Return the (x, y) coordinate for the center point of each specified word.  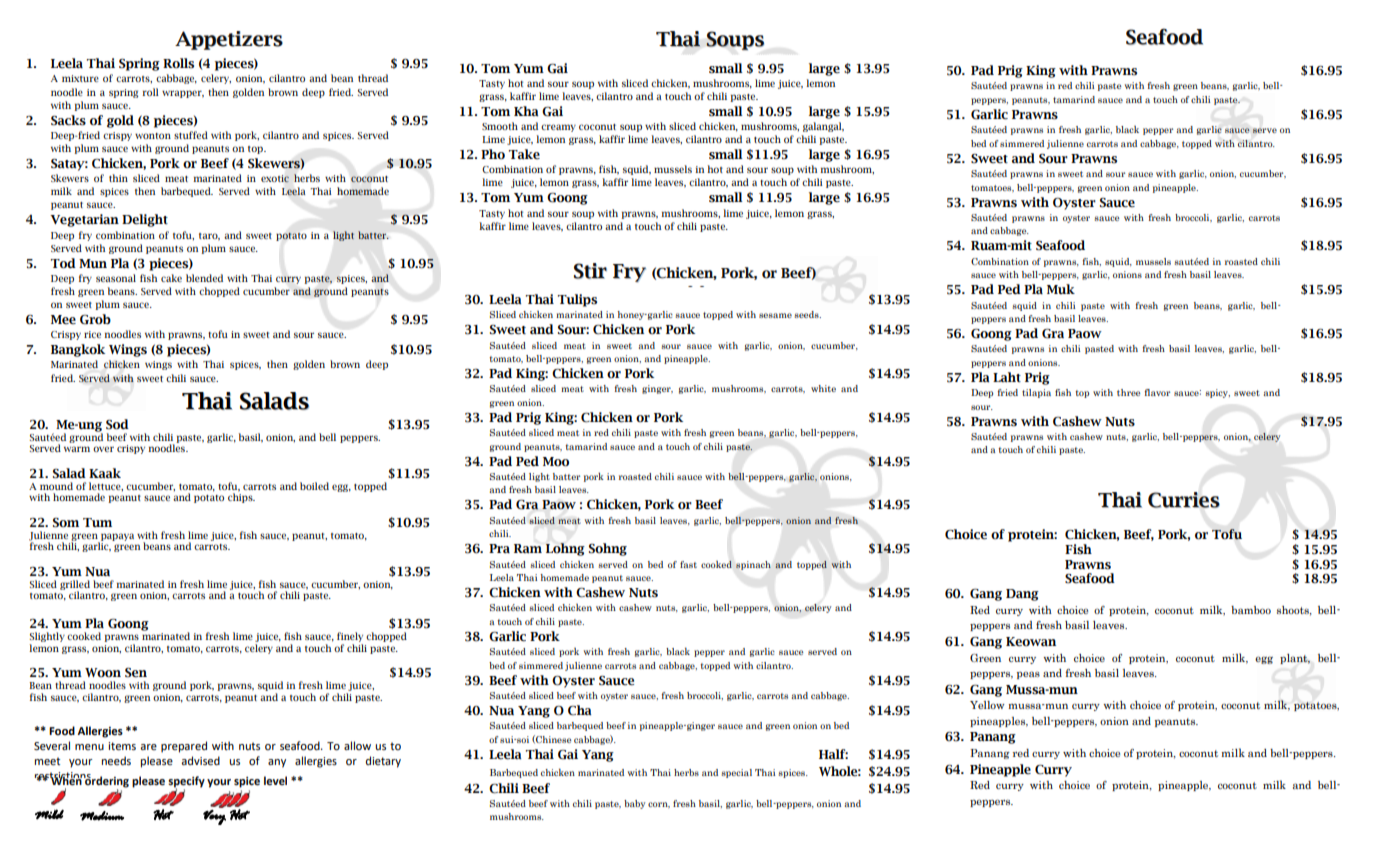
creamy (558, 128)
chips (241, 497)
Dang (1022, 595)
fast (688, 564)
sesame (775, 315)
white (823, 388)
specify (186, 783)
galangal (823, 127)
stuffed (191, 135)
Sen (136, 673)
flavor (1157, 392)
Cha (579, 710)
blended (204, 278)
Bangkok (78, 350)
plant (1295, 659)
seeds (808, 314)
